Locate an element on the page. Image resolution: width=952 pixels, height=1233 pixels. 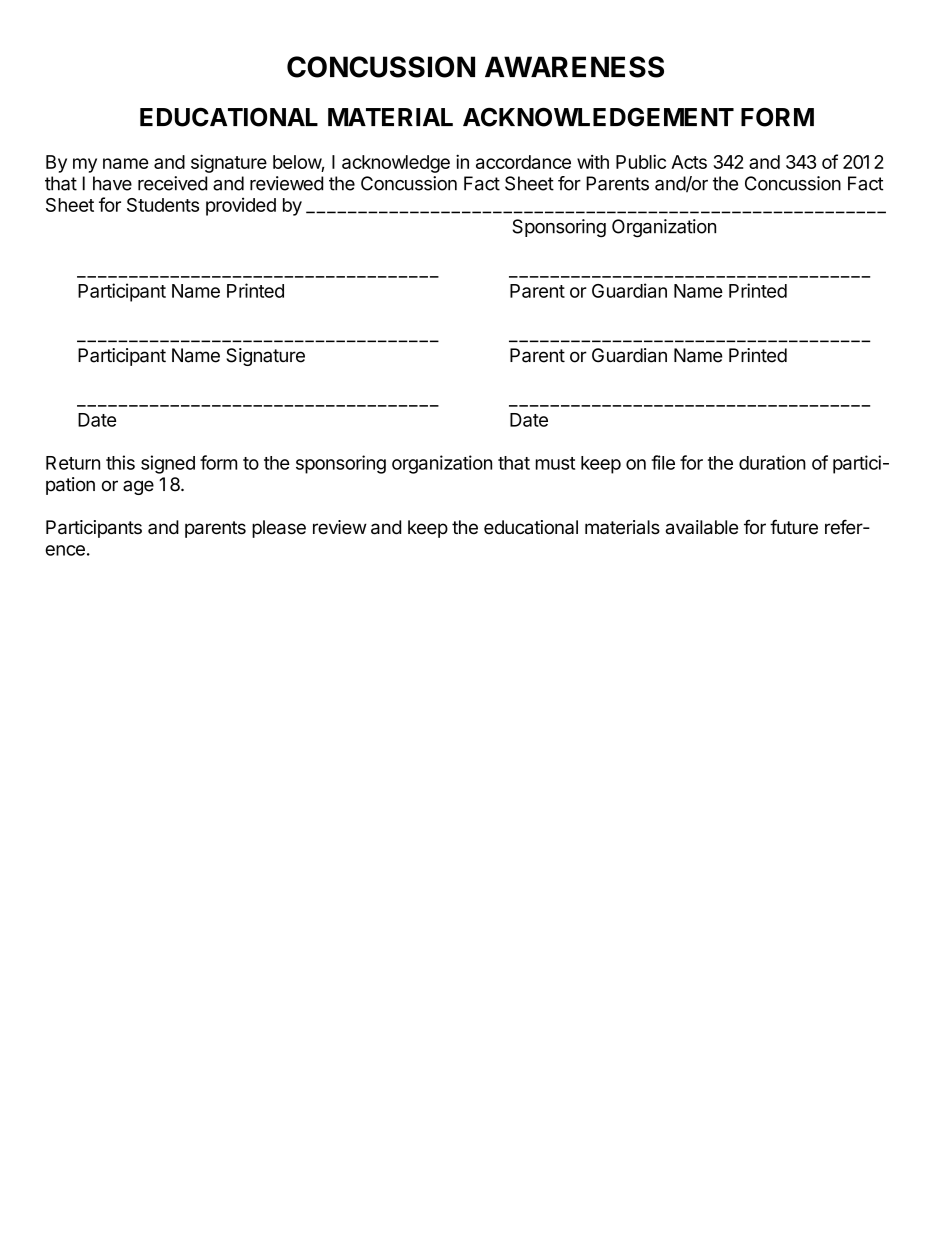
must is located at coordinates (555, 463).
